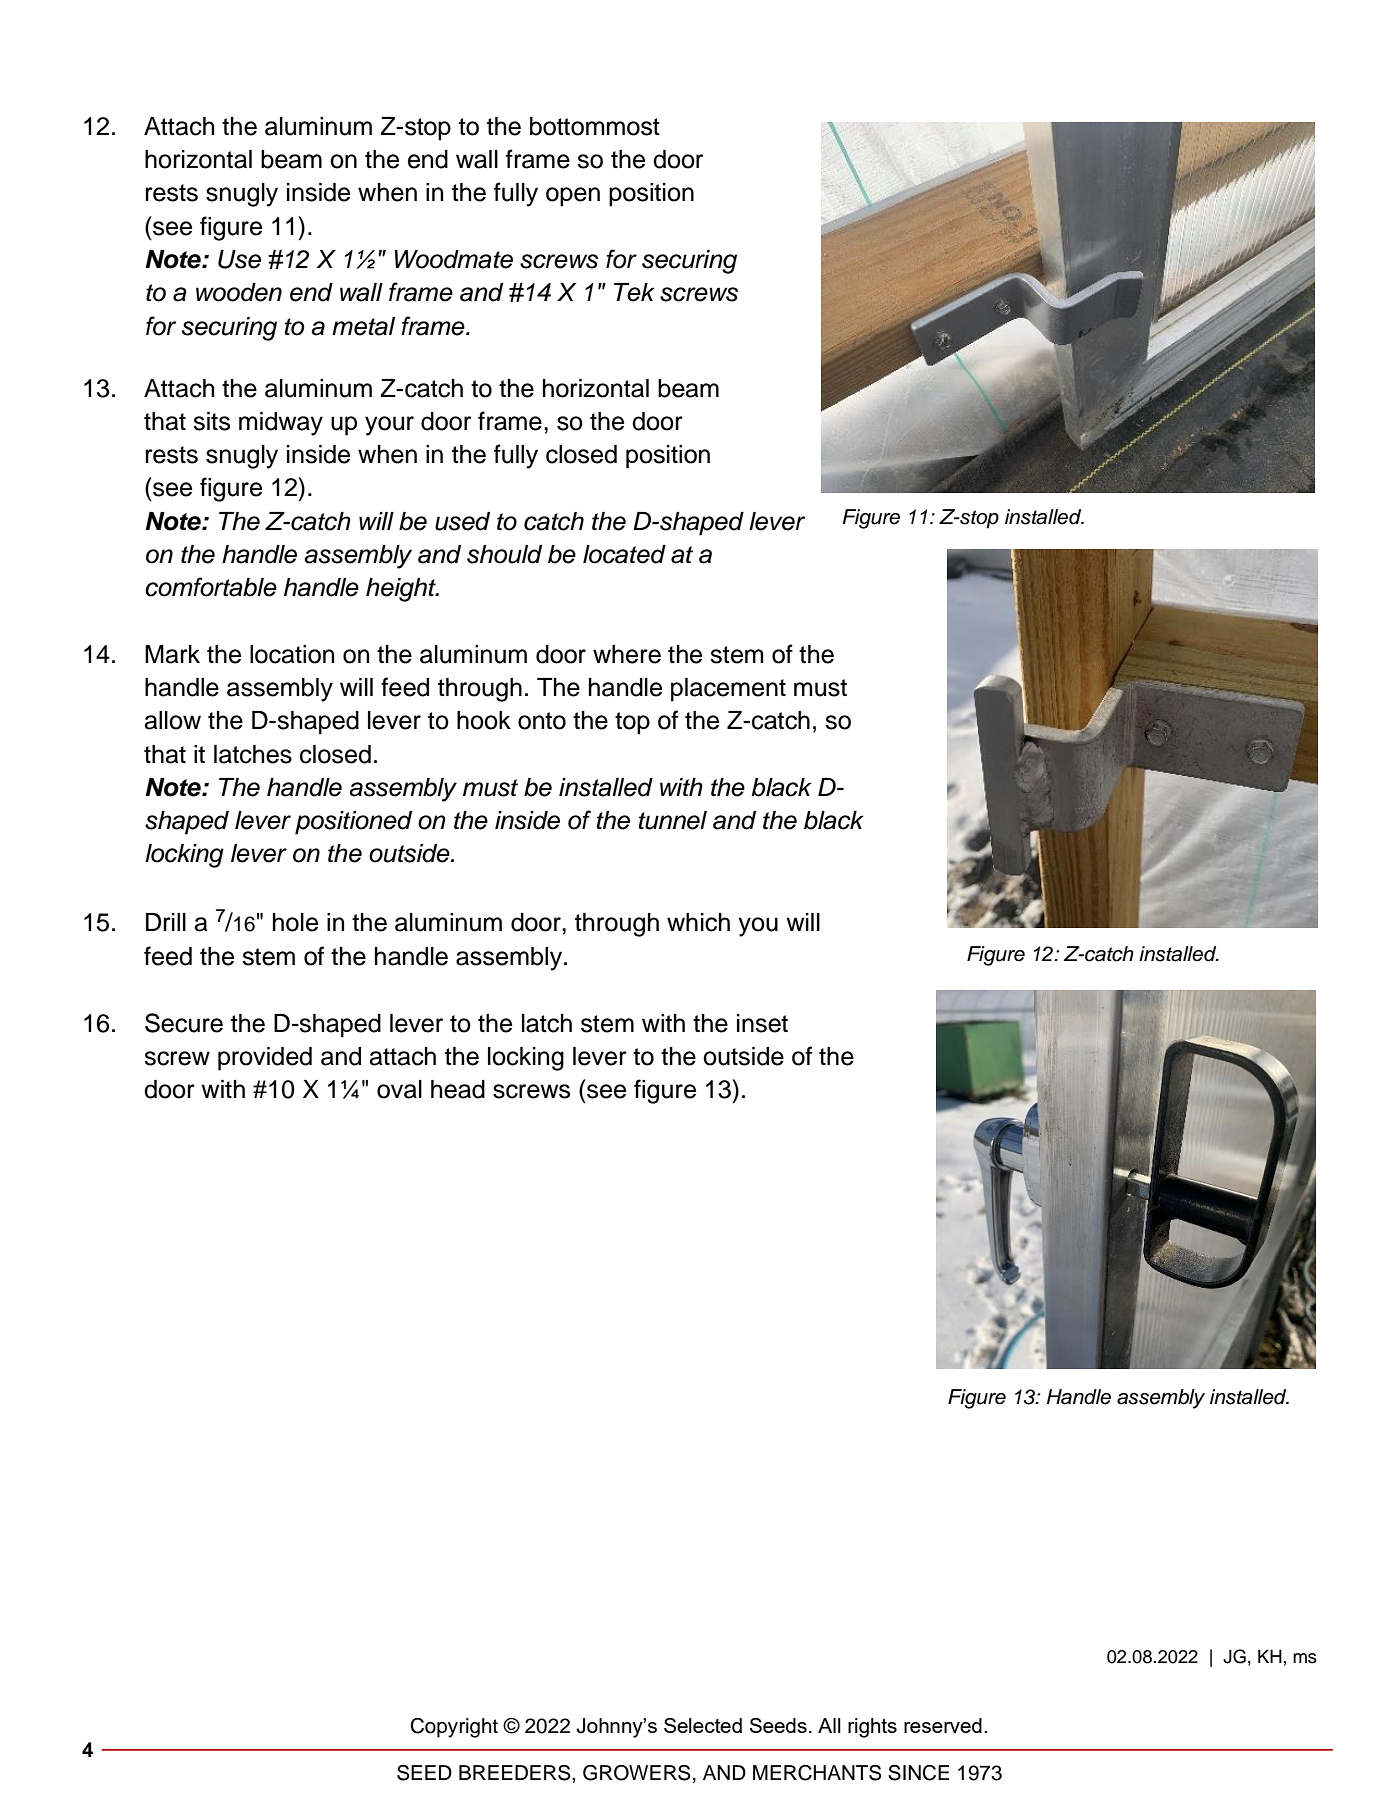 The width and height of the document is (1399, 1811). I want to click on hole, so click(295, 922).
